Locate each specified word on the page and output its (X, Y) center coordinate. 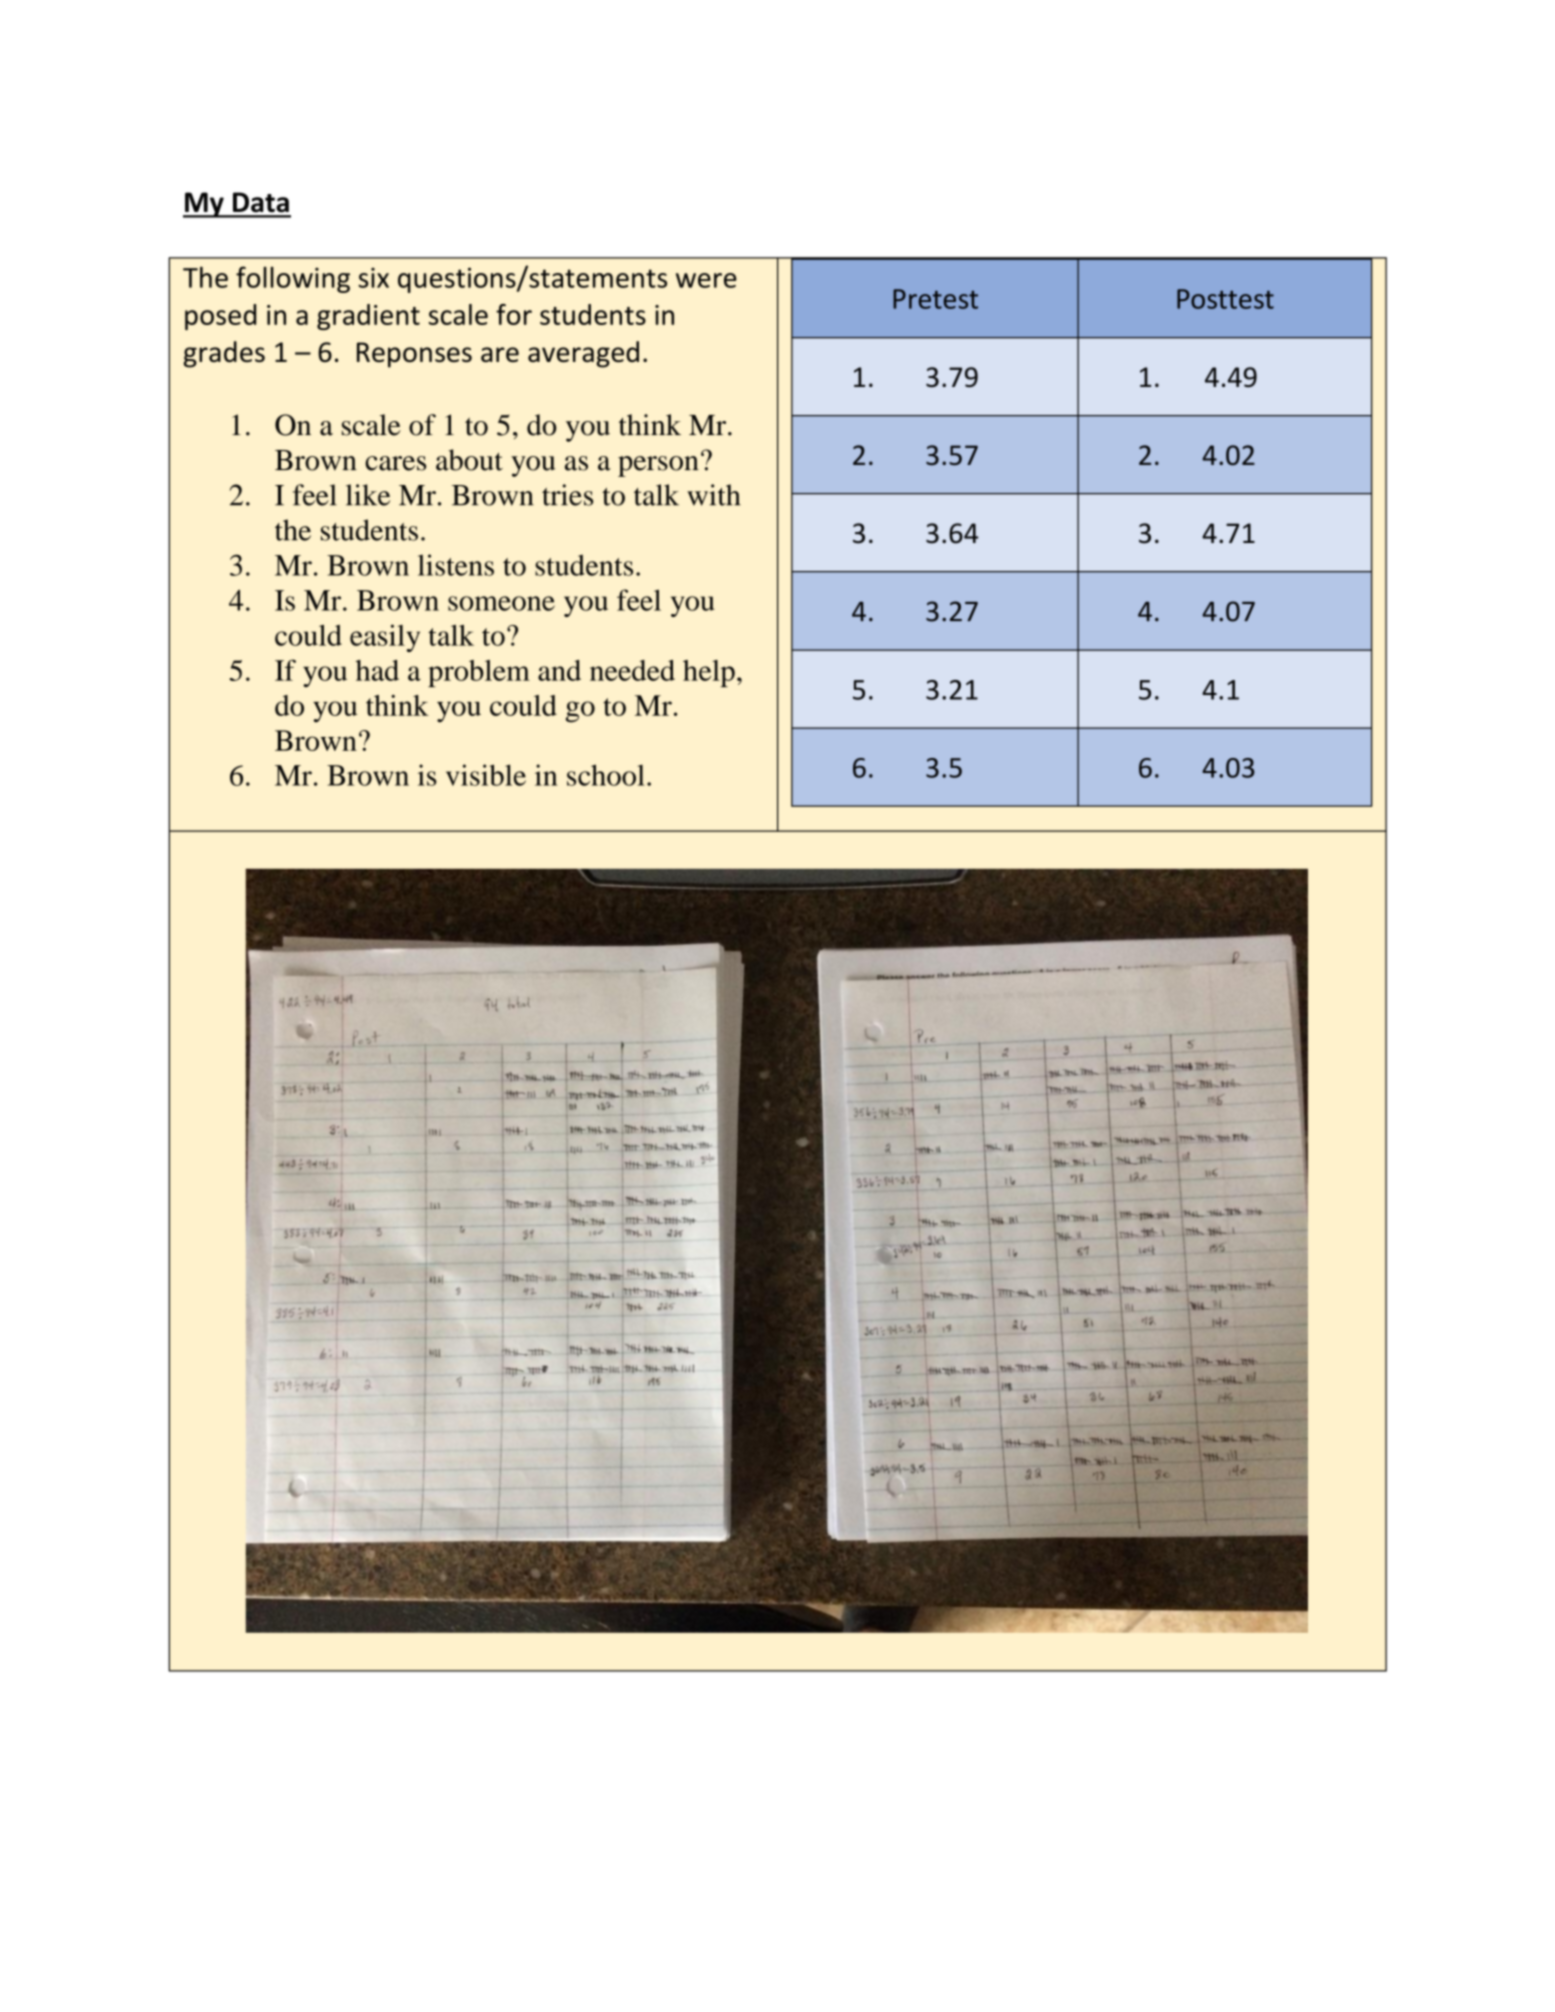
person (658, 466)
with (714, 495)
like (368, 495)
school (606, 775)
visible (486, 775)
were (706, 280)
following (293, 279)
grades (224, 354)
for (514, 314)
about (469, 460)
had (377, 670)
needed (632, 670)
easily (385, 638)
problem (479, 673)
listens (456, 565)
